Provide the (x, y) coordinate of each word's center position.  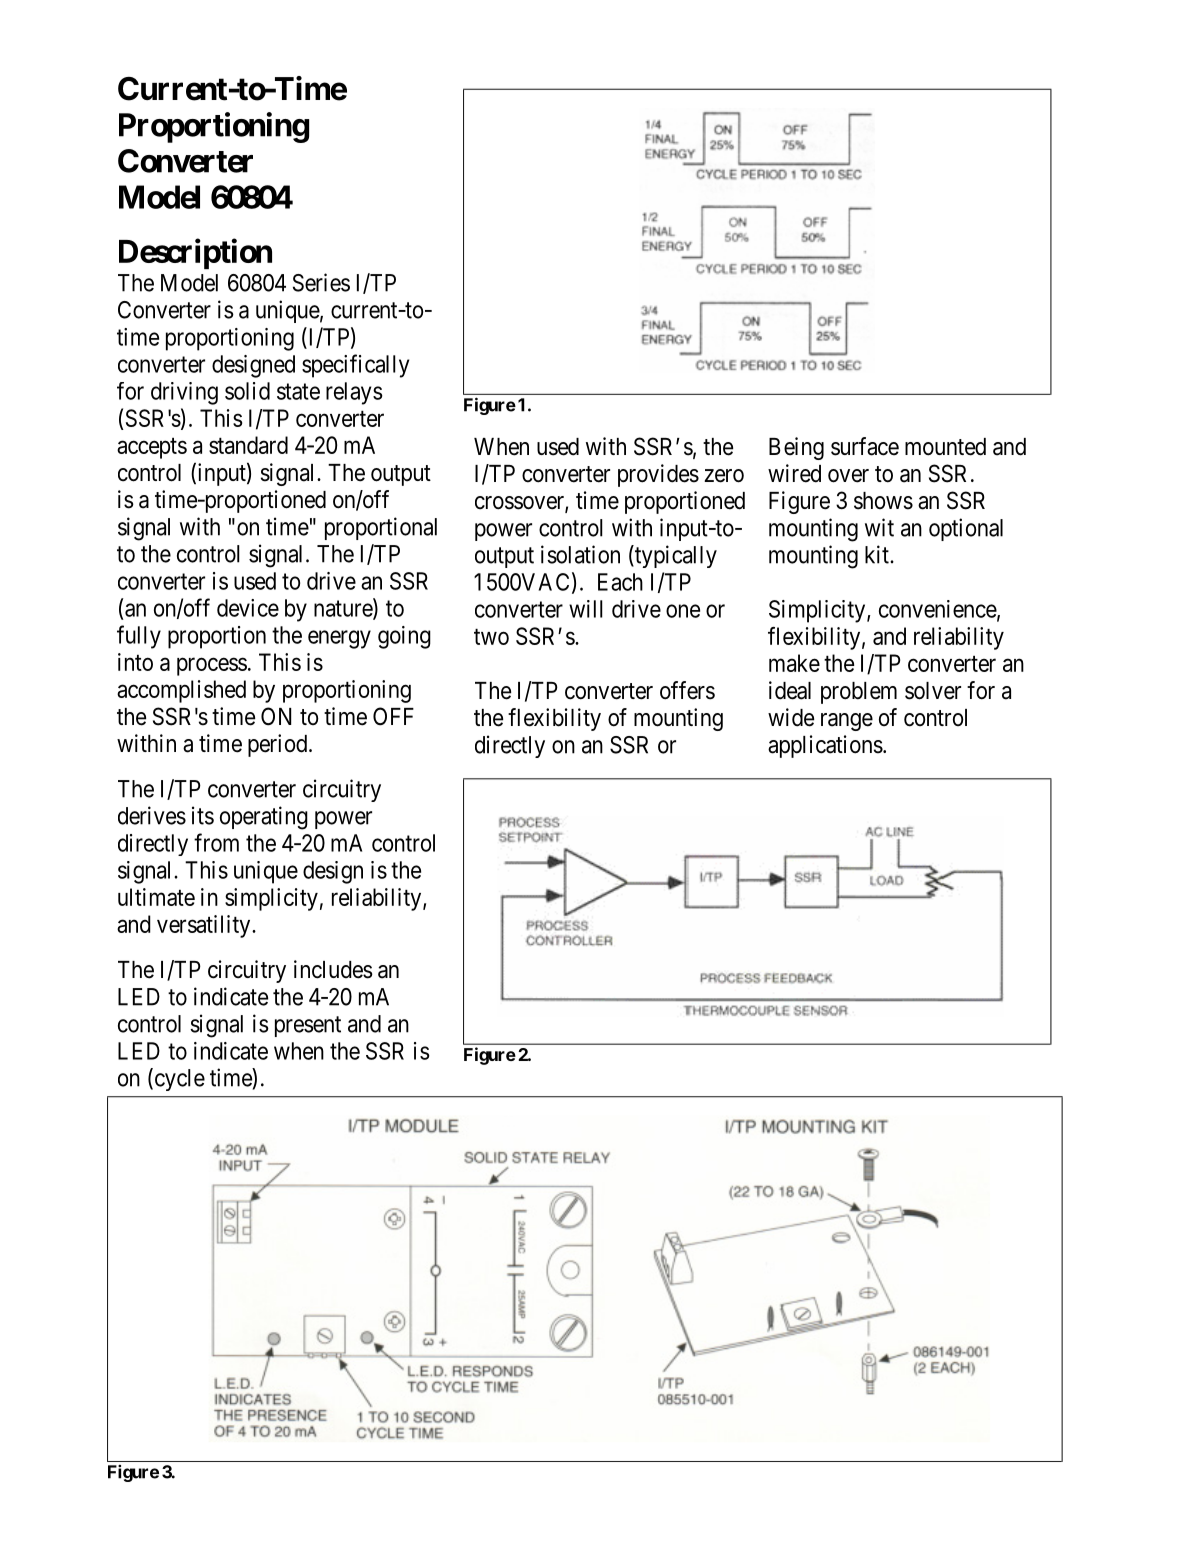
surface (865, 446)
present (308, 1026)
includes (333, 969)
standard (248, 445)
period (279, 745)
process (212, 666)
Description (195, 253)
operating (264, 818)
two (491, 637)
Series (321, 282)
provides (658, 475)
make (794, 663)
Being (796, 448)
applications (825, 746)
